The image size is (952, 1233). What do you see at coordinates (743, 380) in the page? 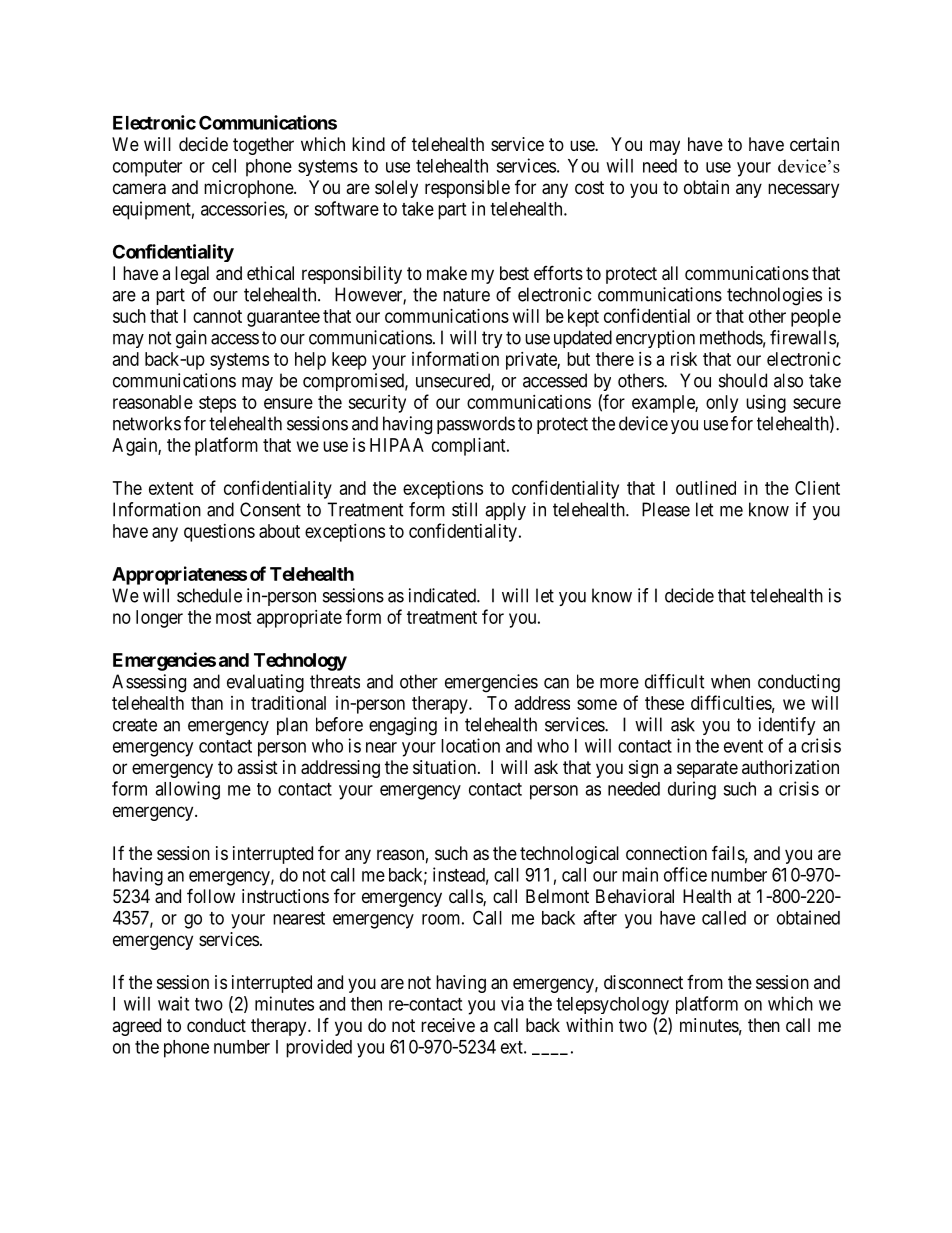
I see `should` at bounding box center [743, 380].
